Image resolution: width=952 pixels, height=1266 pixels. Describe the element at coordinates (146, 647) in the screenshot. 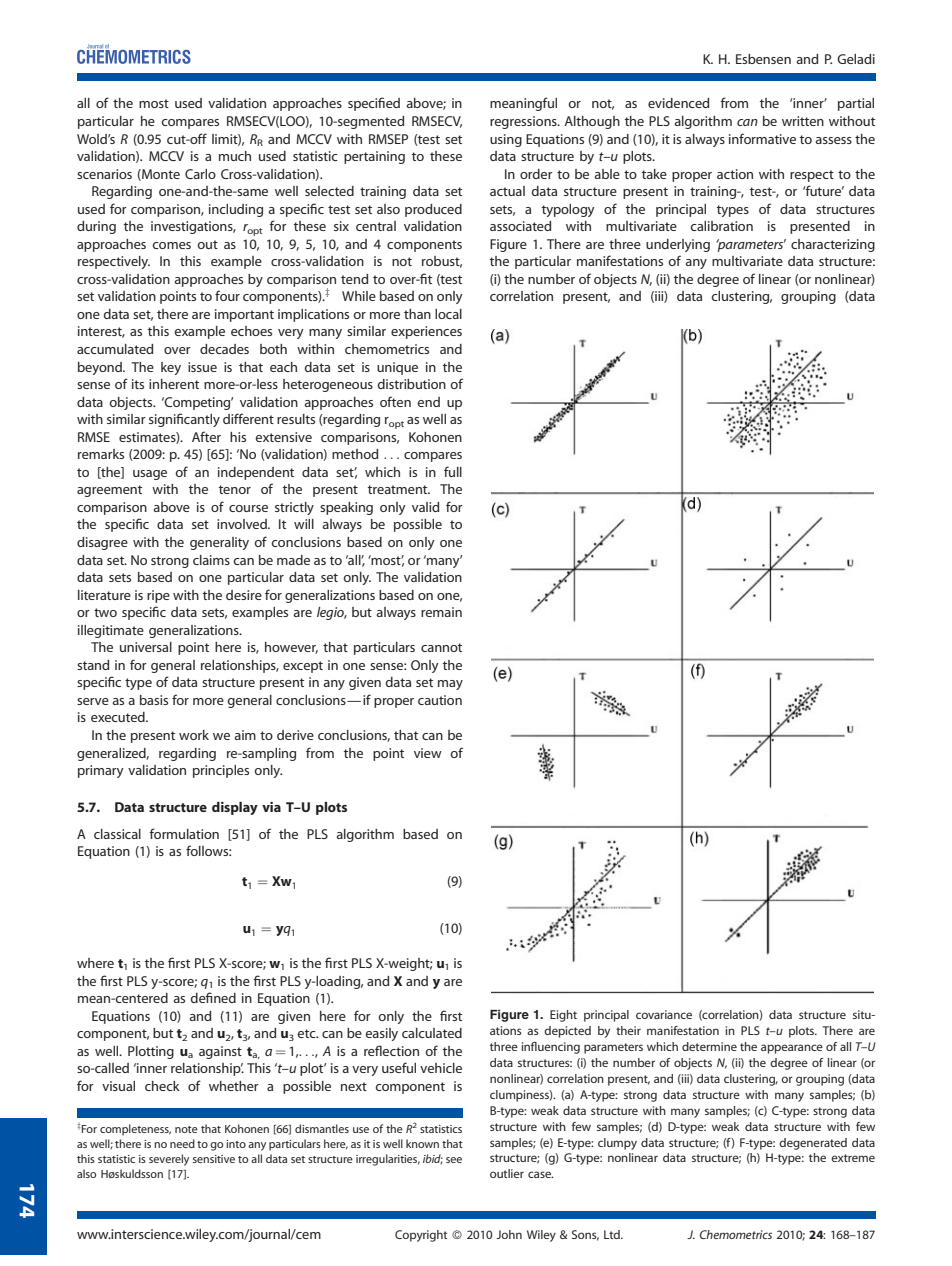

I see `universal` at that location.
